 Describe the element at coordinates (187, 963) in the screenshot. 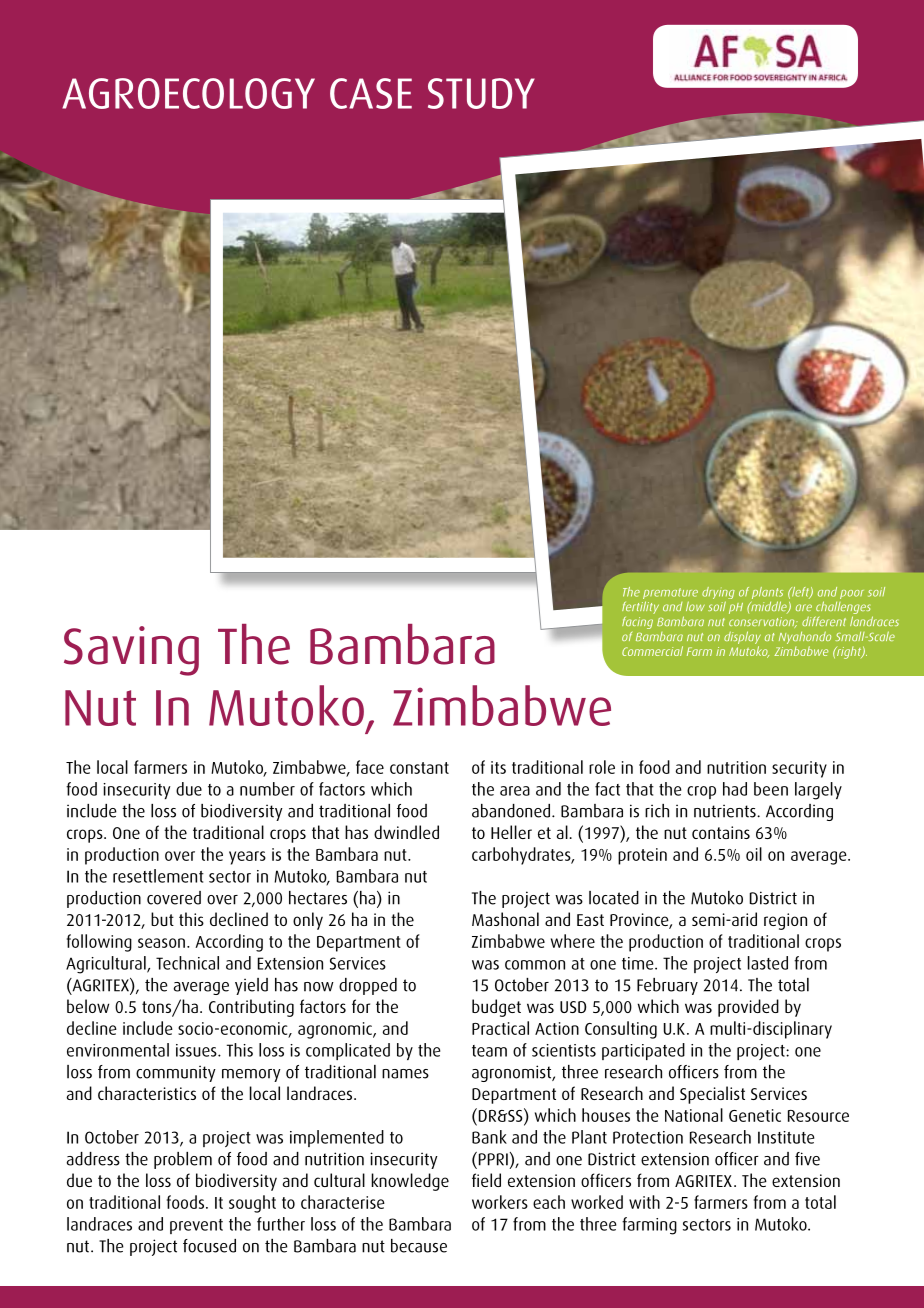

I see `Technical` at that location.
